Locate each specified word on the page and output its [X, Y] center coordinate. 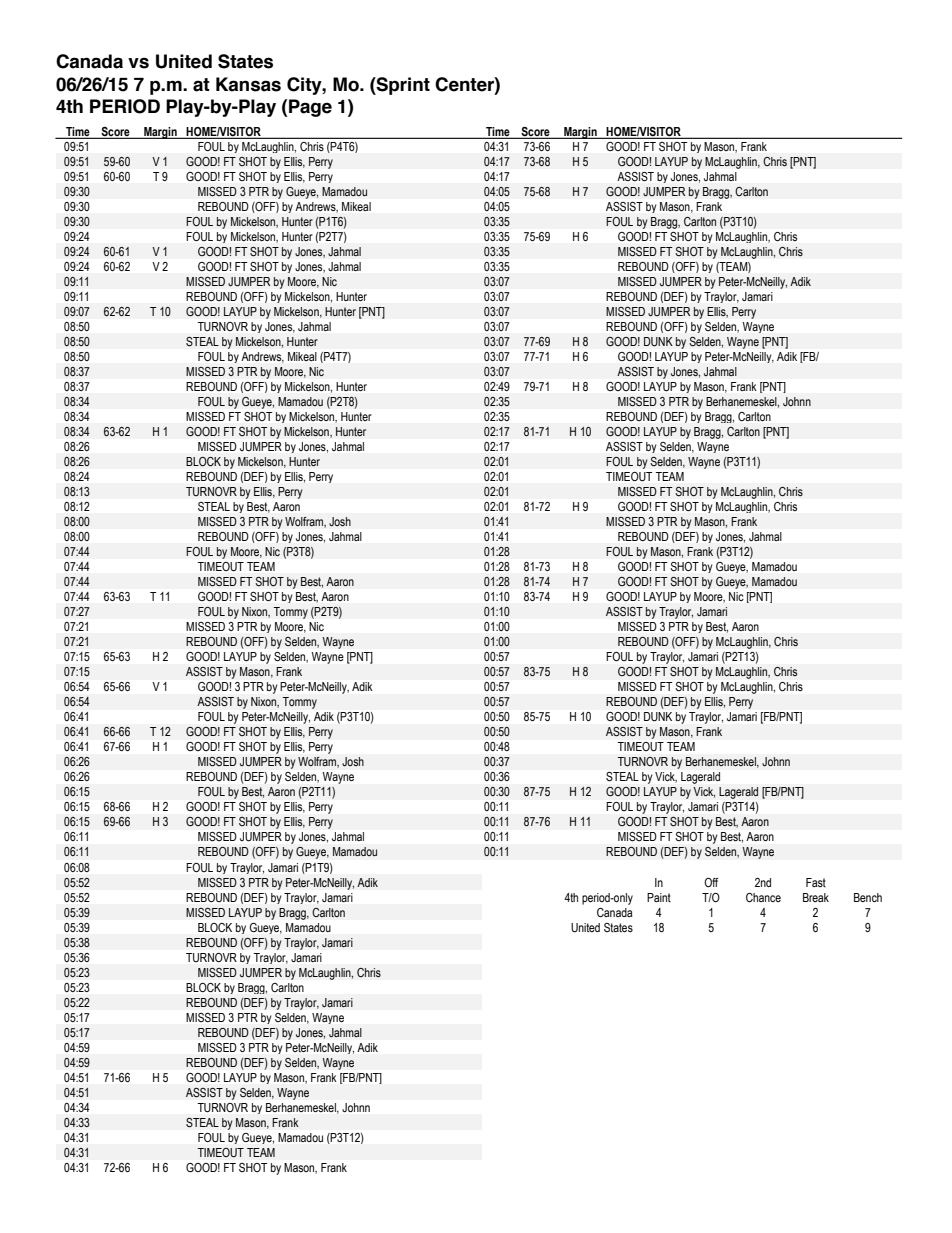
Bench [868, 897]
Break [816, 897]
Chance [763, 897]
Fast [816, 882]
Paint [659, 897]
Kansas [248, 84]
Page [310, 108]
